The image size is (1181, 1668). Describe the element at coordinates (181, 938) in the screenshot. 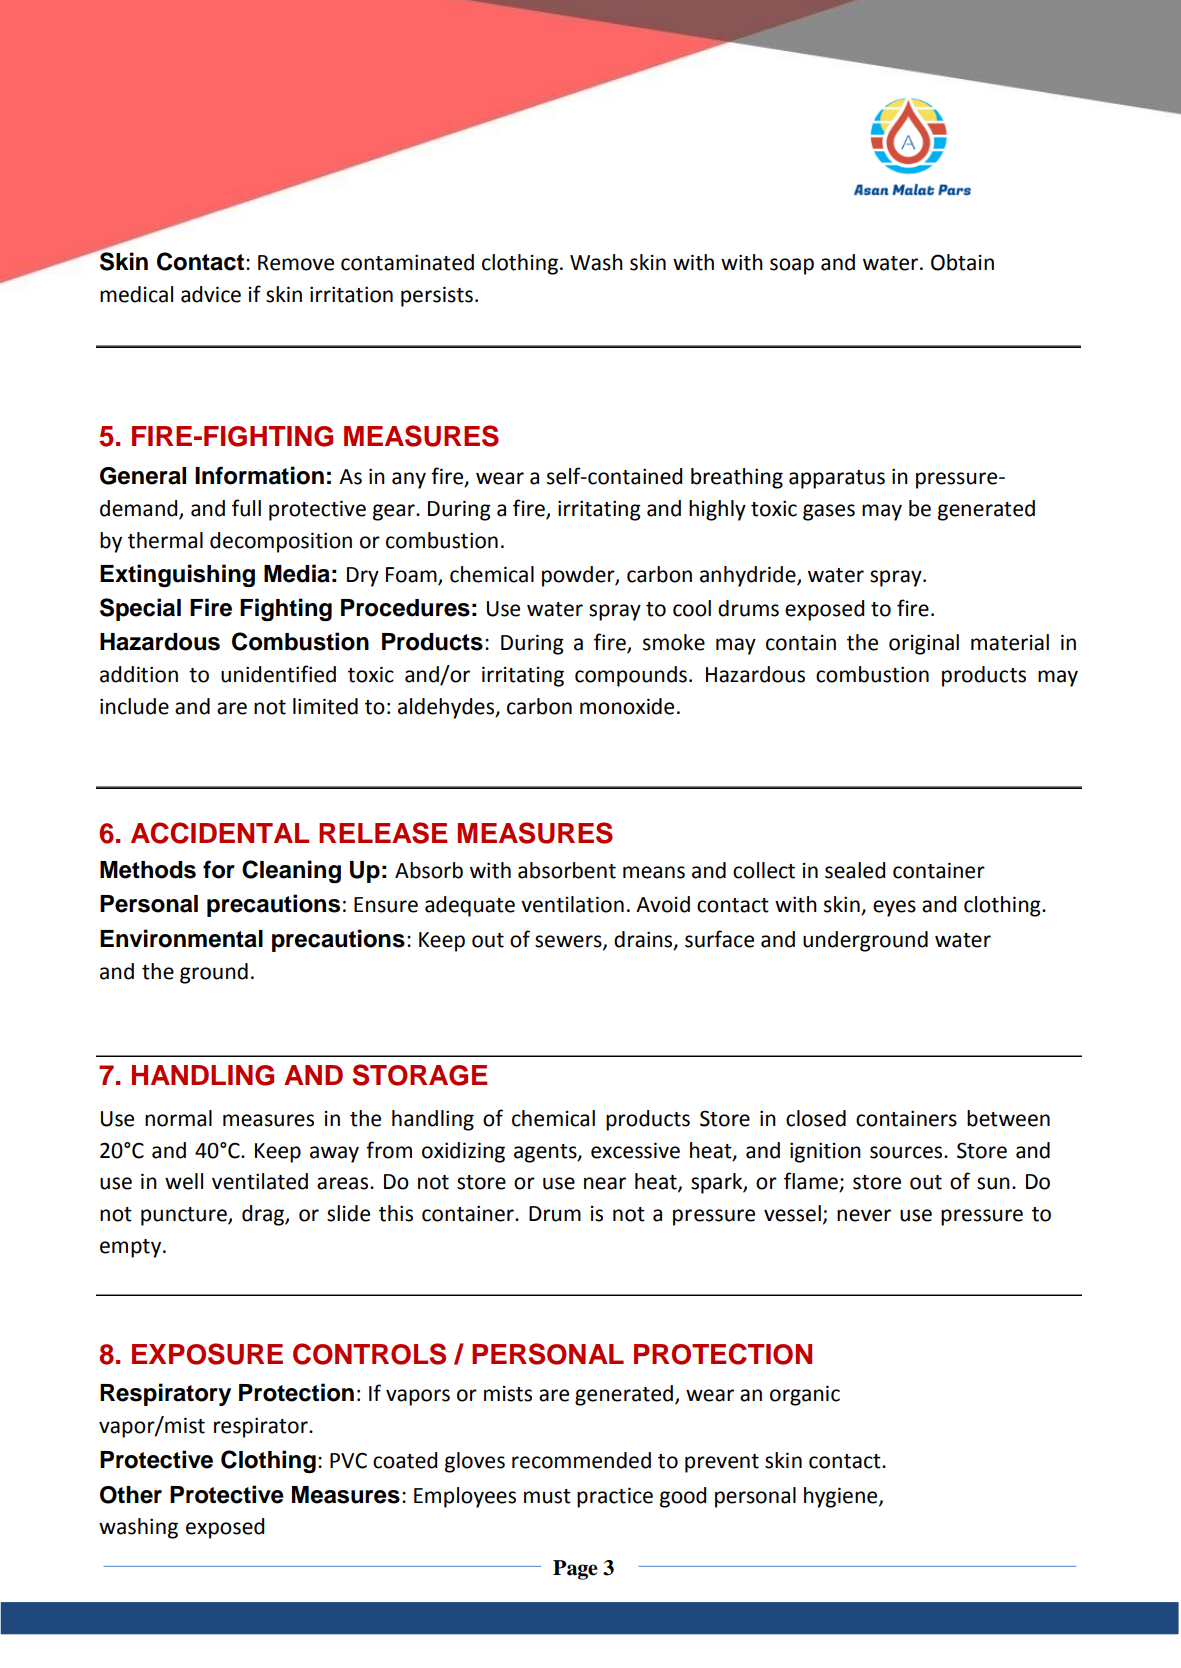

I see `Environmental` at that location.
